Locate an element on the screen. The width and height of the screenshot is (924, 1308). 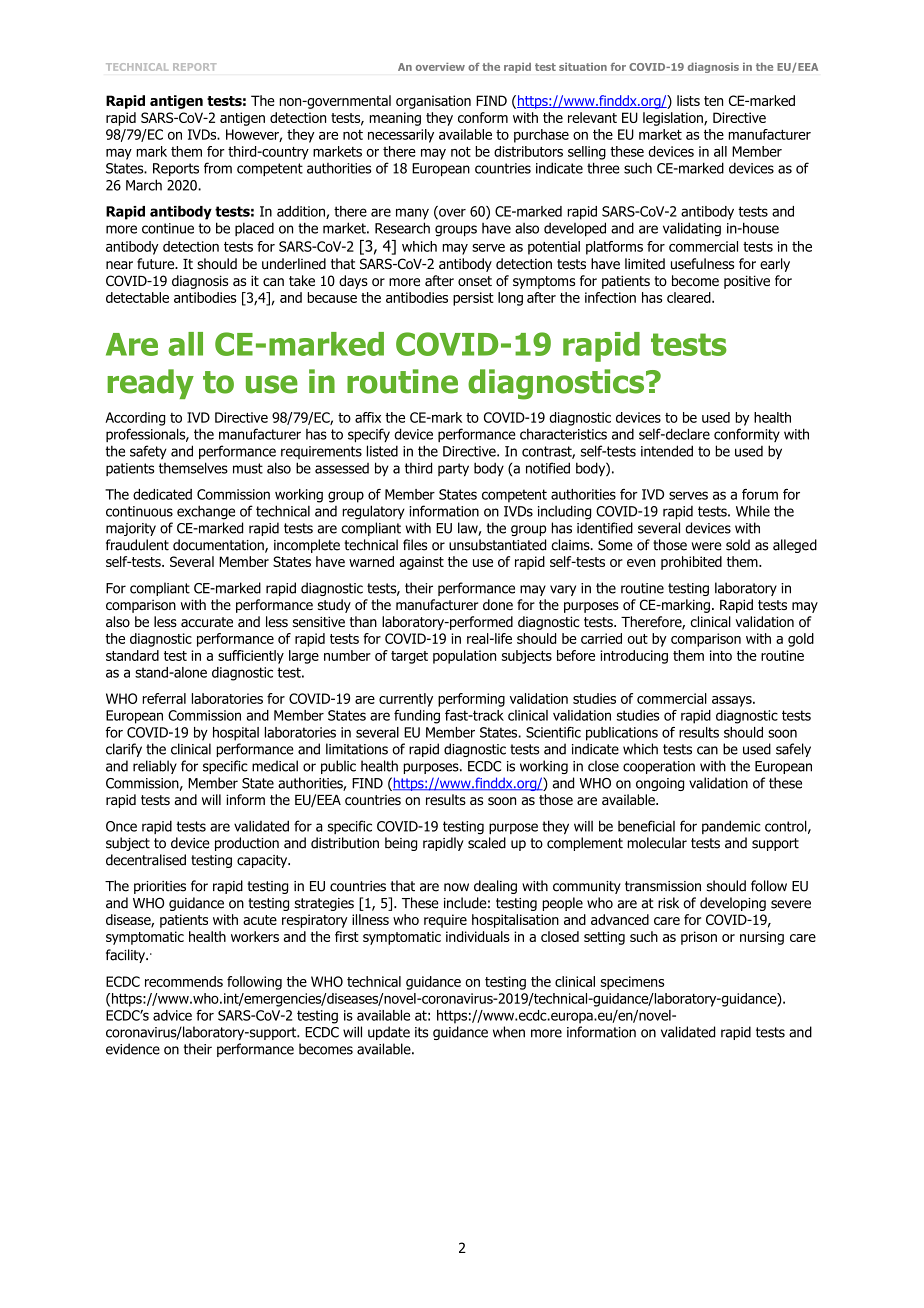
lists is located at coordinates (688, 100).
